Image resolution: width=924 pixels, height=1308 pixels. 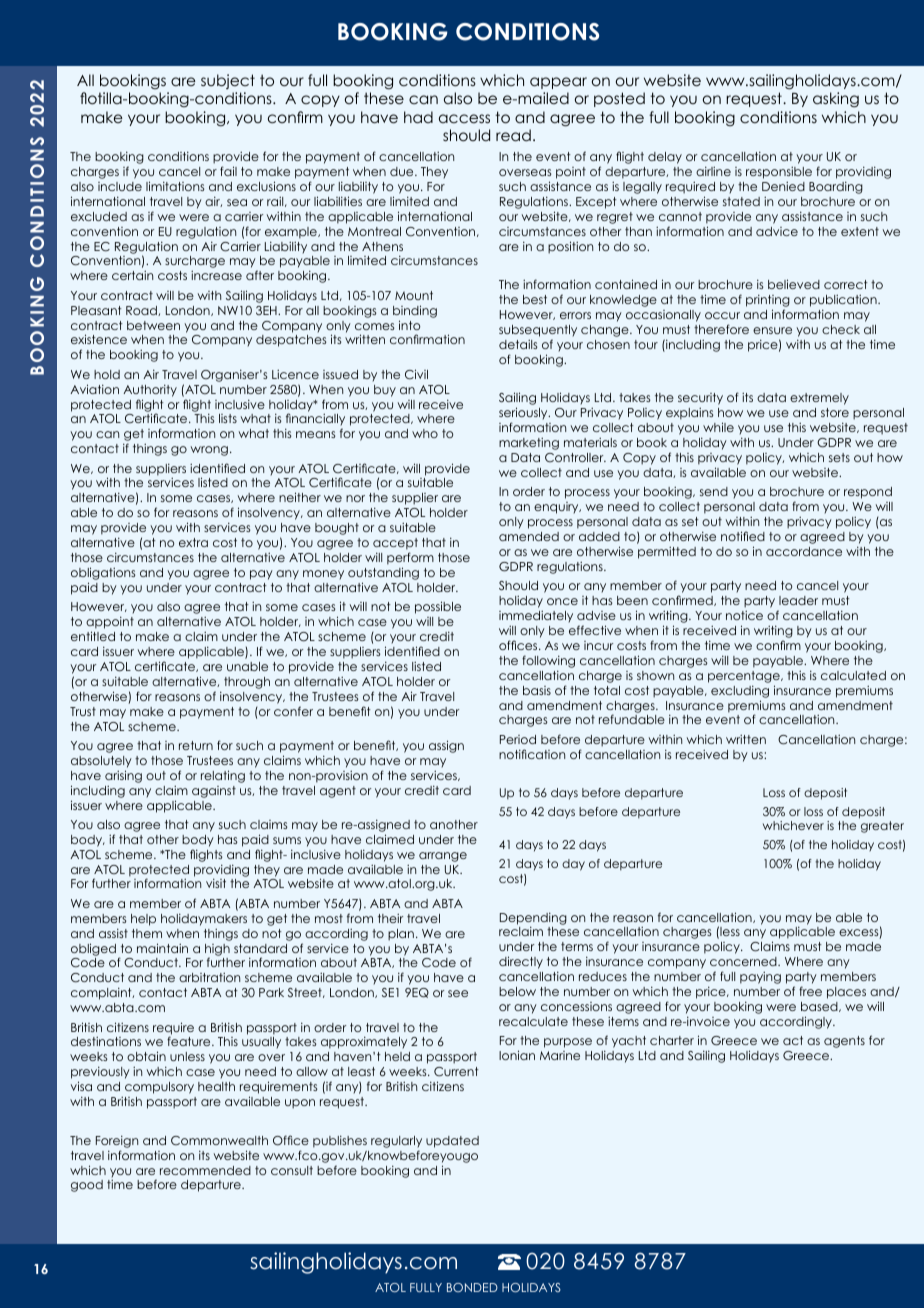 What do you see at coordinates (745, 677) in the document?
I see `percentage` at bounding box center [745, 677].
